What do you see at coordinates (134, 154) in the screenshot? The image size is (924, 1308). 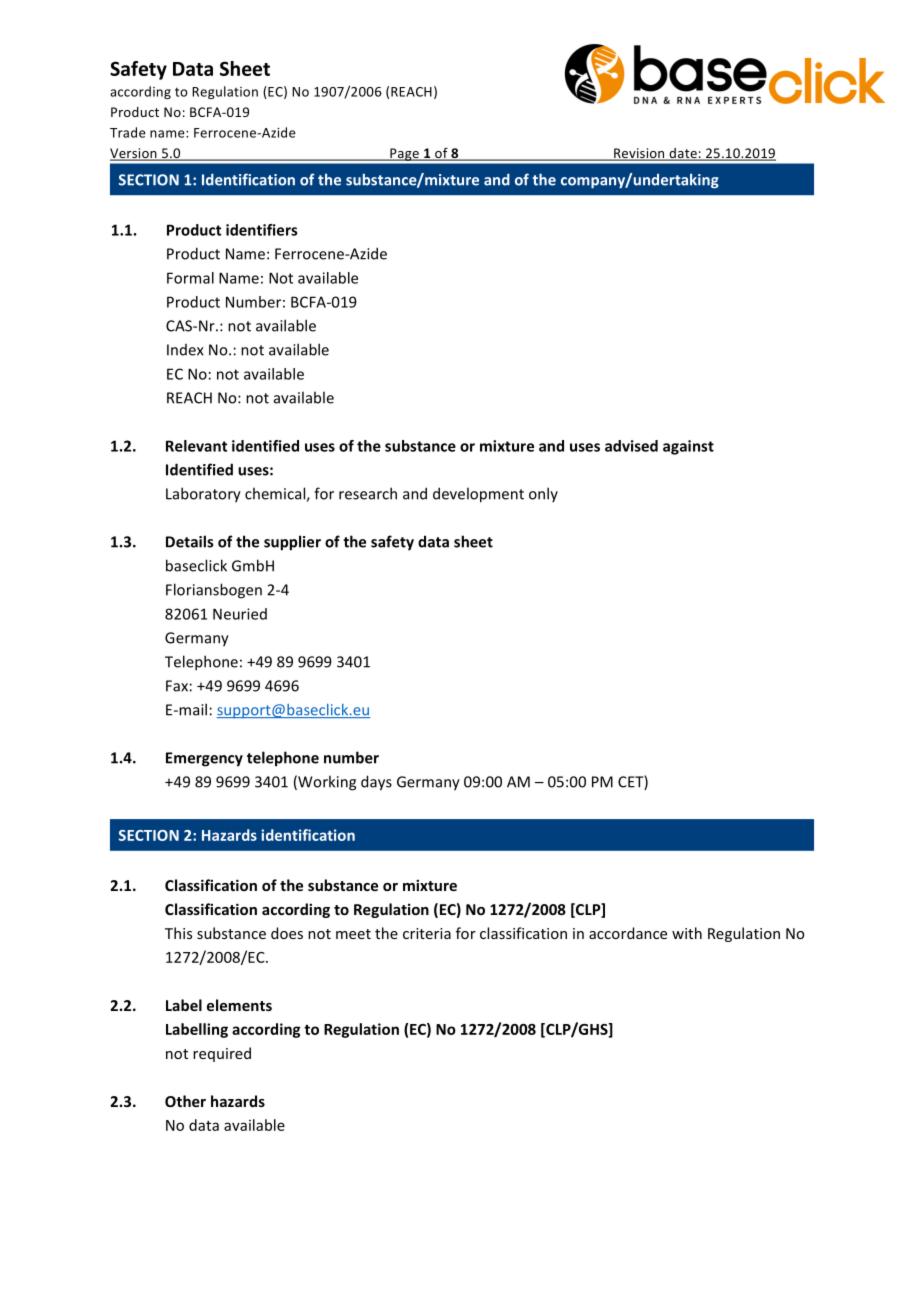 I see `Version` at bounding box center [134, 154].
